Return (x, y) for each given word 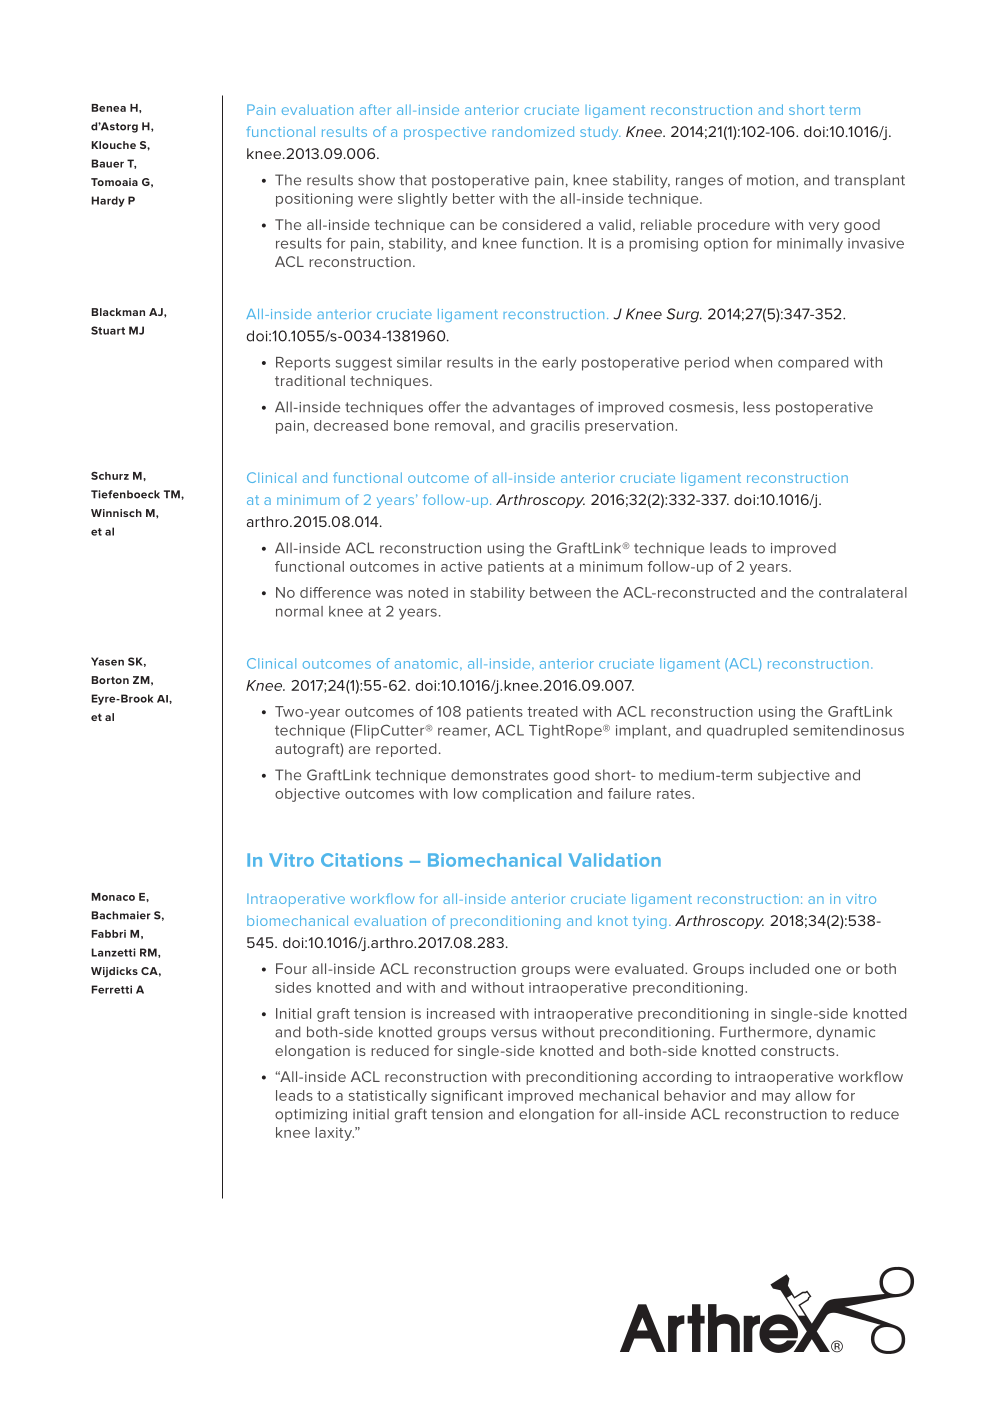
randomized (533, 131)
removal (462, 425)
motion (770, 180)
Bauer (108, 163)
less (756, 407)
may (776, 1098)
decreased (351, 425)
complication (527, 795)
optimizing (311, 1116)
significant (467, 1097)
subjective (794, 776)
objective (307, 795)
